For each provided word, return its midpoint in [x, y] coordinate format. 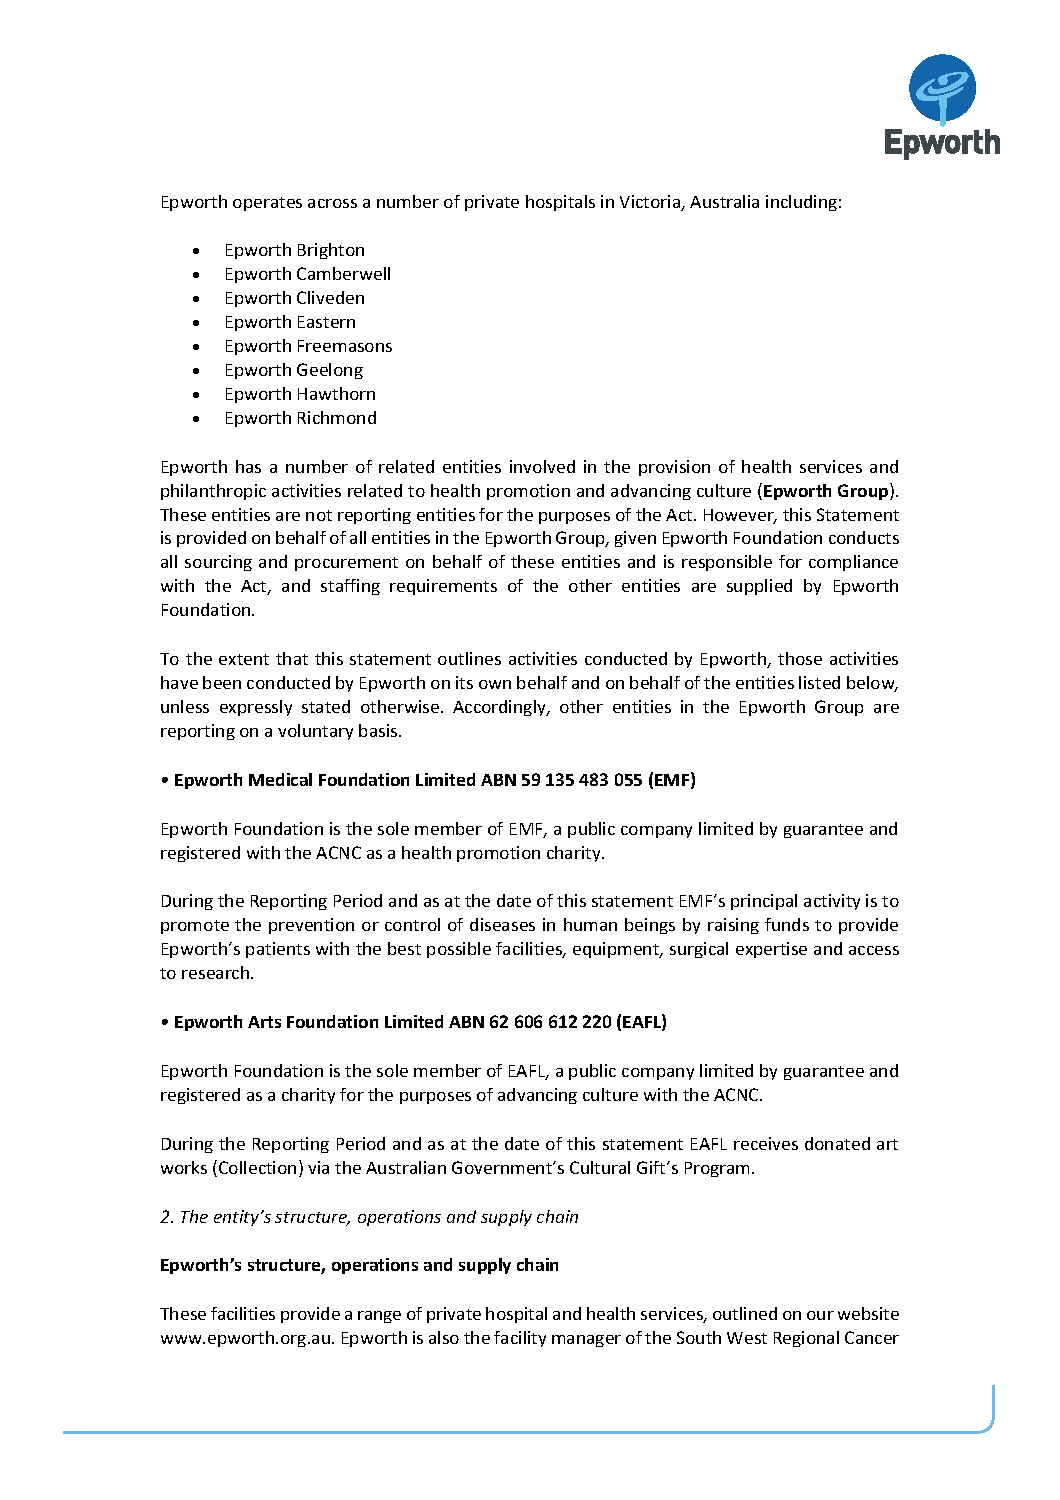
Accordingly [501, 708]
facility [520, 1339]
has [248, 466]
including [801, 203]
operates [267, 204]
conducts [864, 537]
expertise [771, 950]
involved [542, 466]
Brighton [331, 251]
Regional [806, 1339]
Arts [264, 1022]
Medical [280, 779]
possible [459, 950]
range [379, 1317]
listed [819, 682]
